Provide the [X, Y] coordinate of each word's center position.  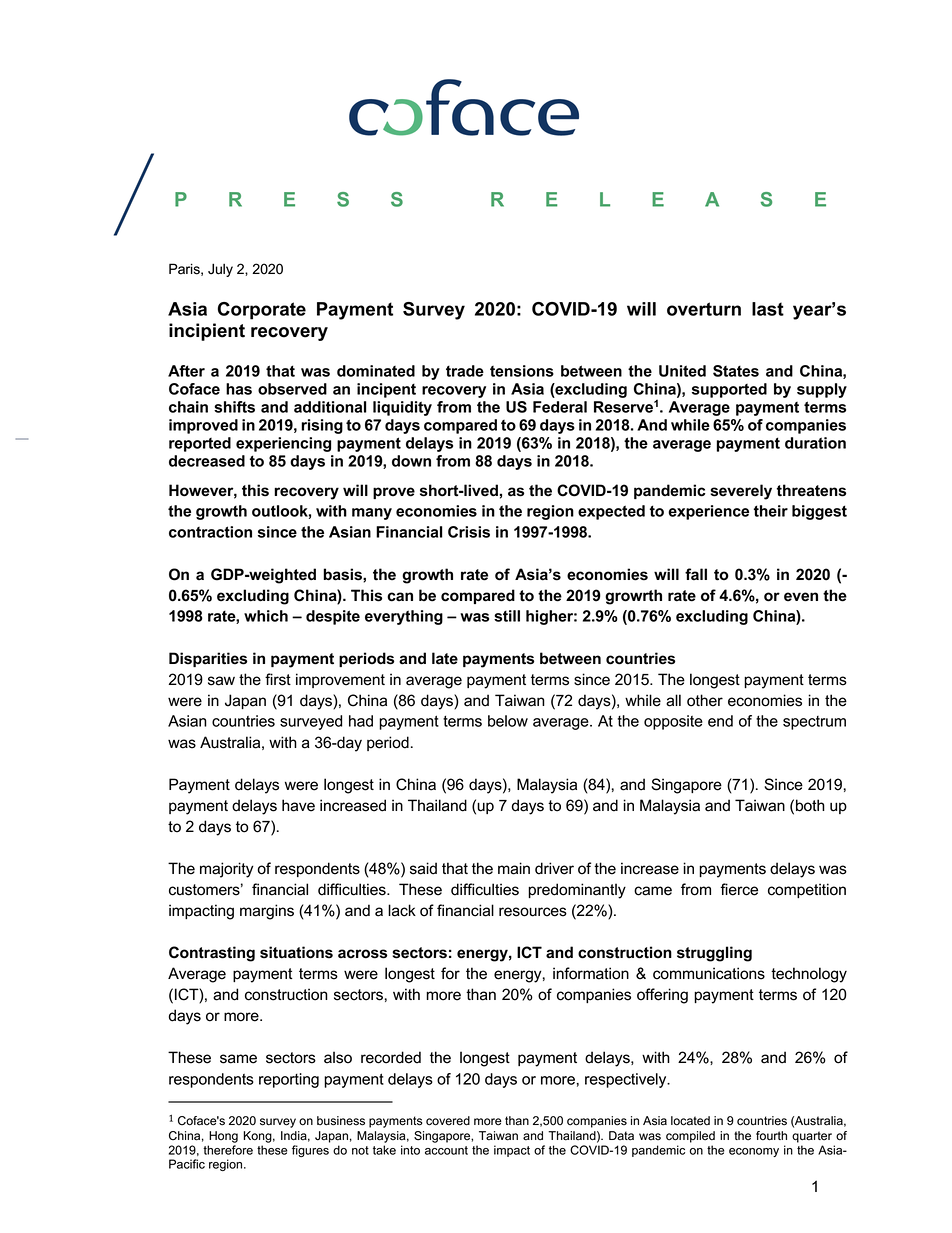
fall [696, 574]
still [507, 616]
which [266, 616]
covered [448, 1121]
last [768, 309]
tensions [522, 371]
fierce [739, 889]
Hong [223, 1137]
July [220, 270]
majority [227, 870]
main [514, 868]
